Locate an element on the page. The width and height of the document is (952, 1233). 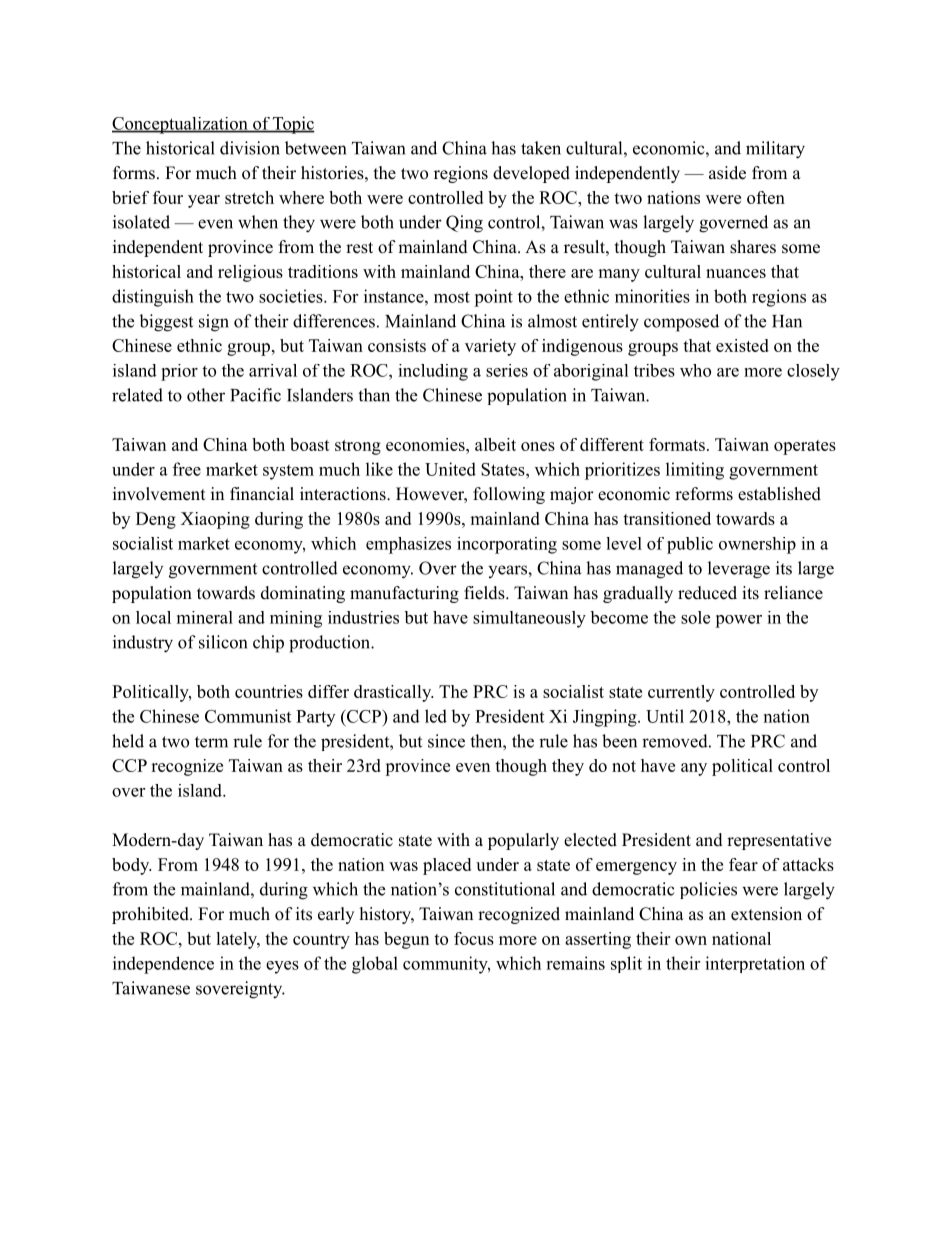
aside is located at coordinates (727, 173).
